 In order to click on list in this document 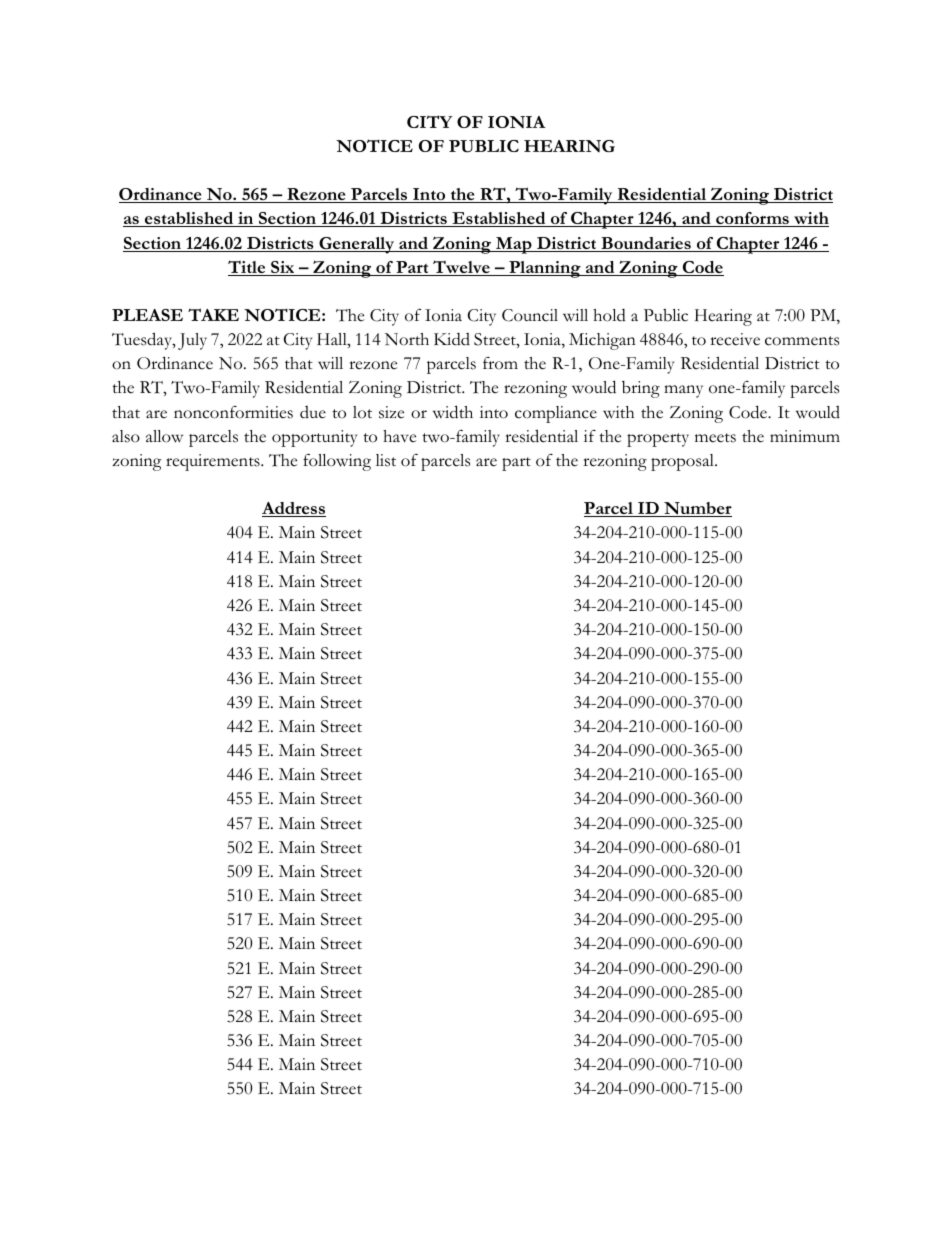, I will do `click(386, 460)`.
